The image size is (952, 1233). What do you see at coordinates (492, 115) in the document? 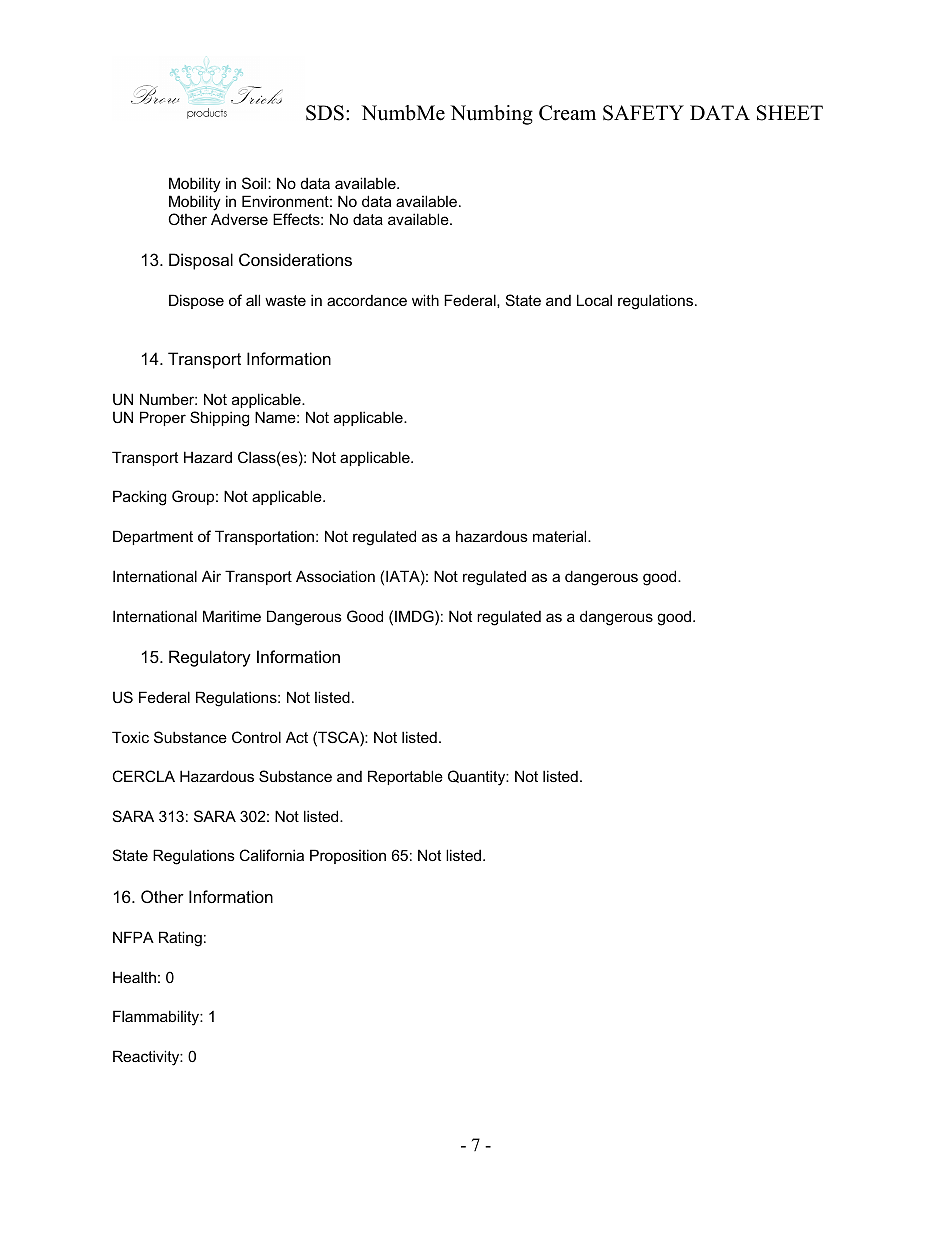
I see `Numbing` at bounding box center [492, 115].
